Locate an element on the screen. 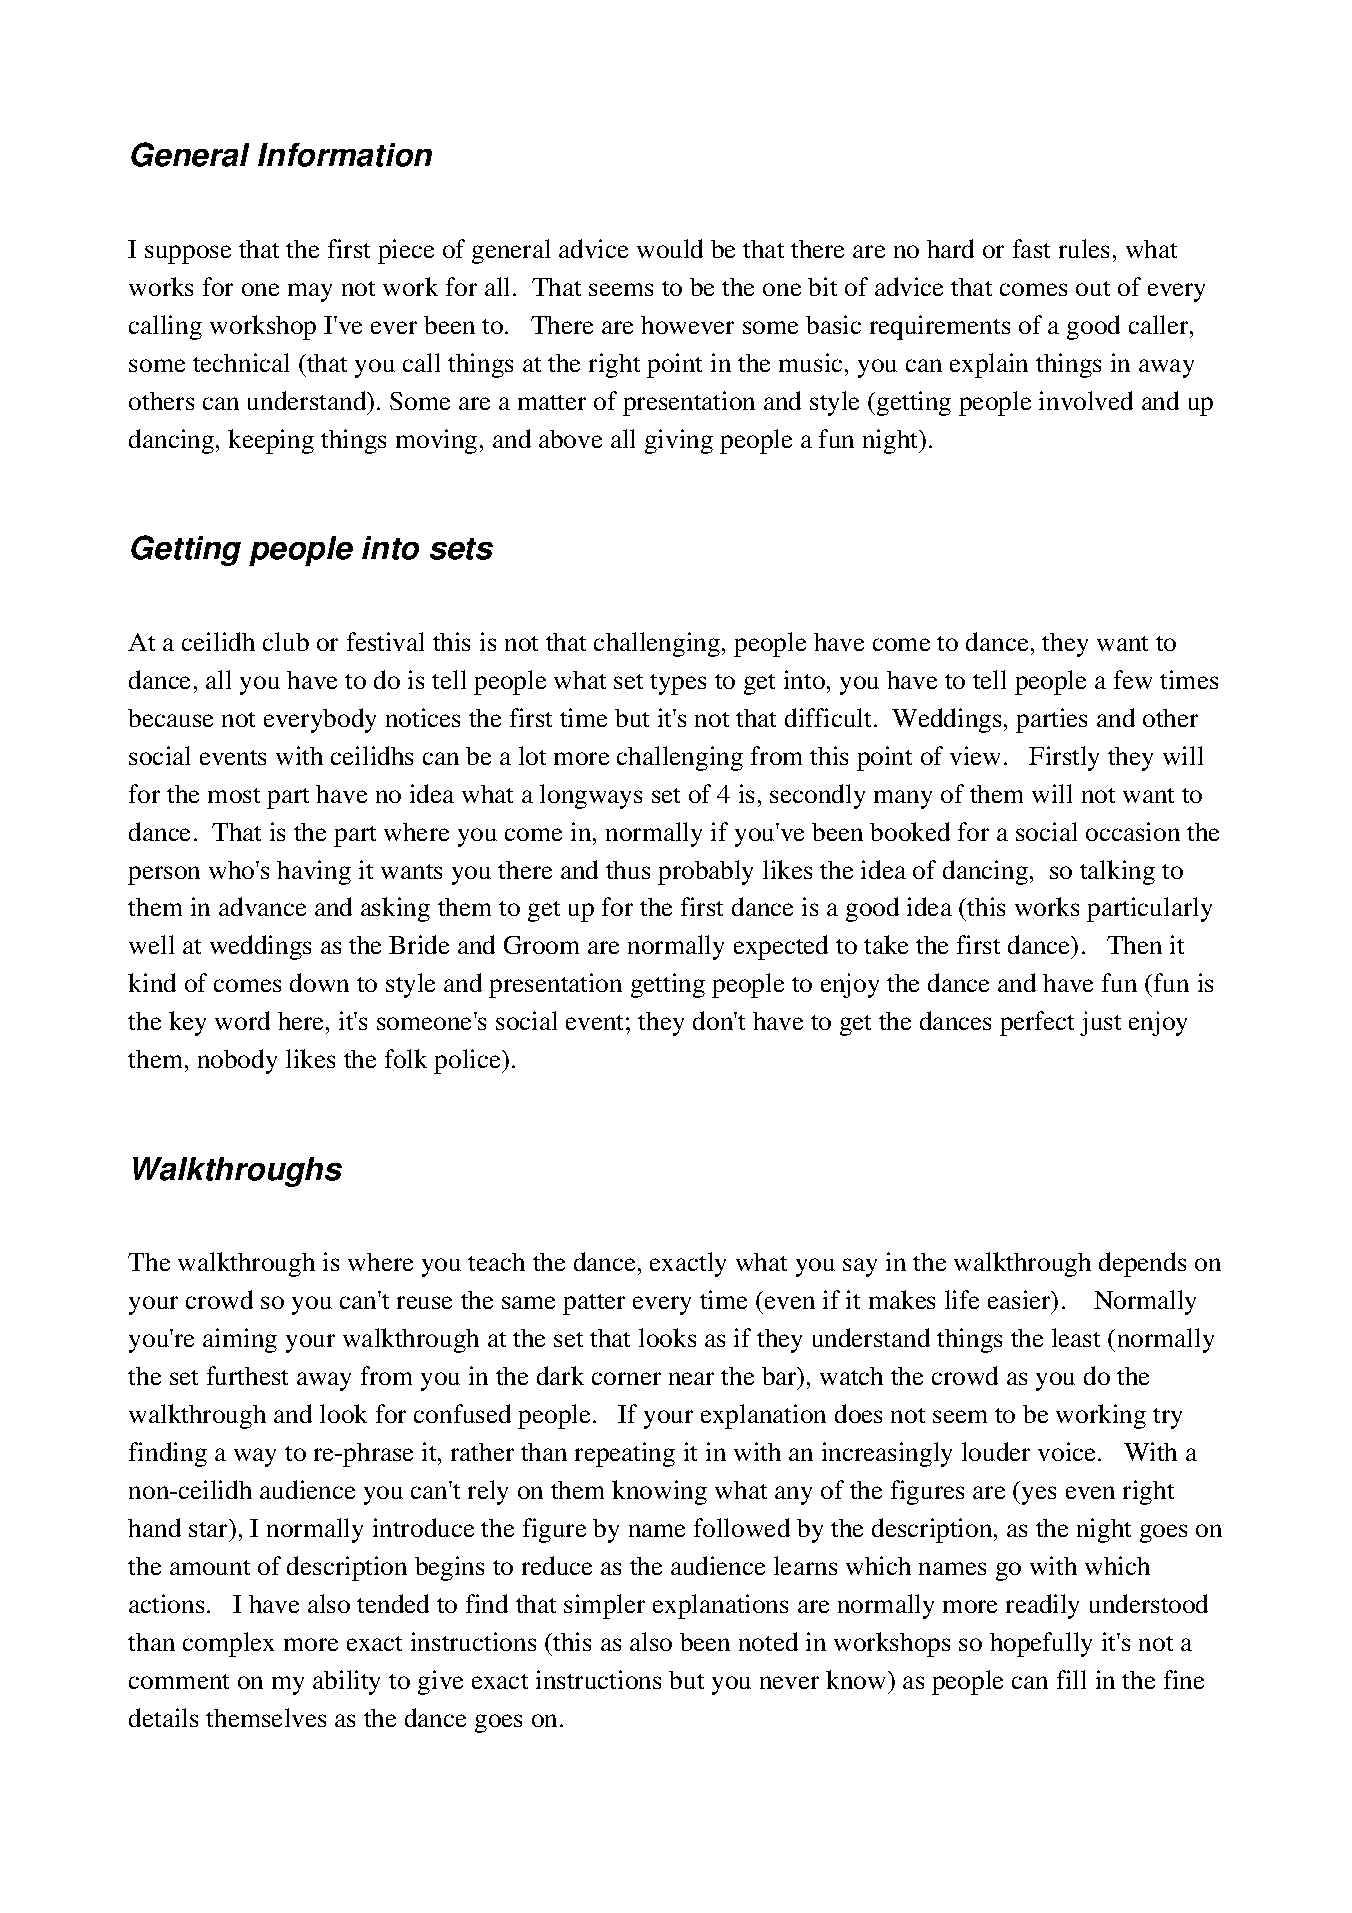 The height and width of the screenshot is (1913, 1352). advance is located at coordinates (262, 906).
